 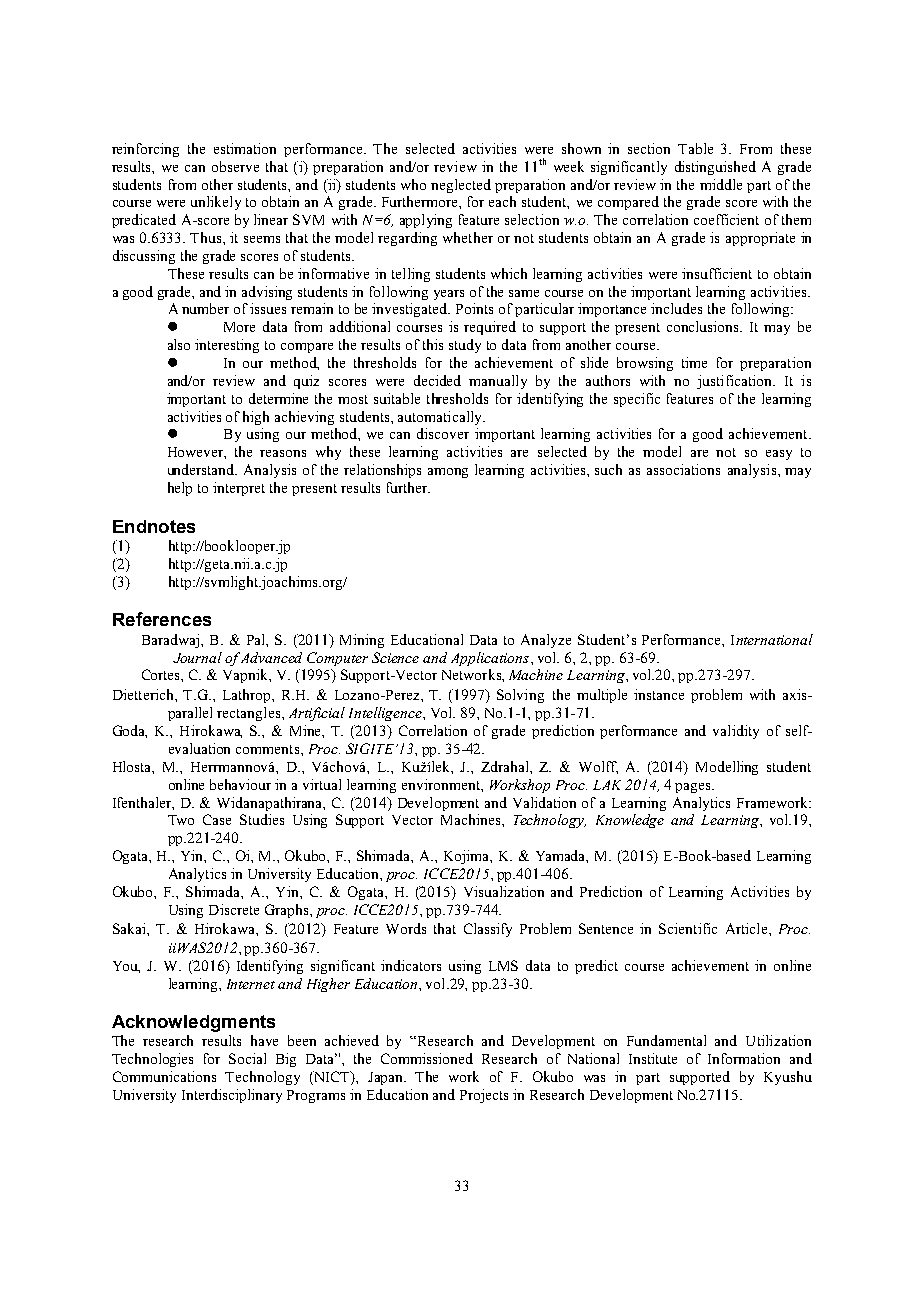 What do you see at coordinates (162, 619) in the screenshot?
I see `References` at bounding box center [162, 619].
